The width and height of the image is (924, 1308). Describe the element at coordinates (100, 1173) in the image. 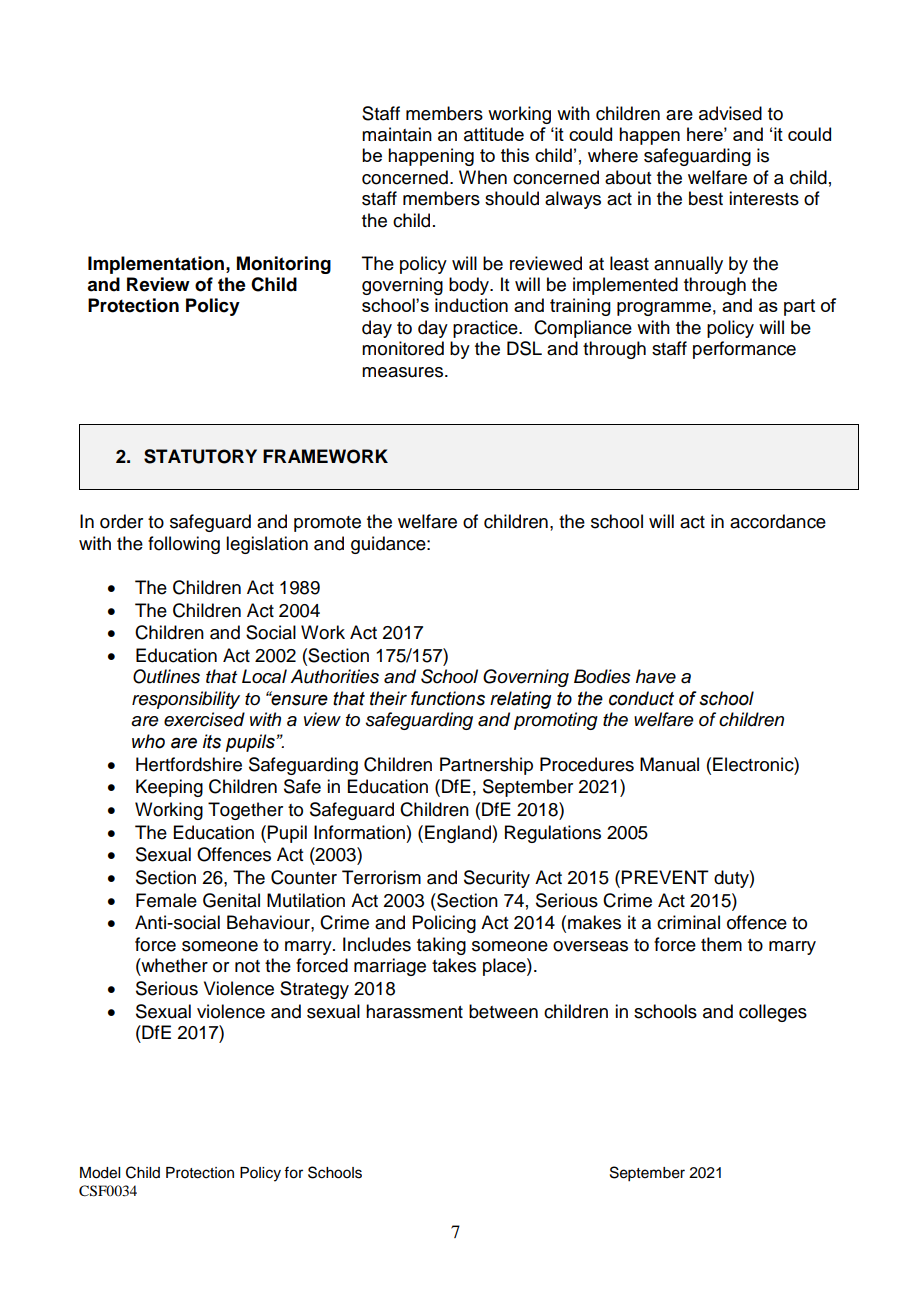

I see `Model` at that location.
